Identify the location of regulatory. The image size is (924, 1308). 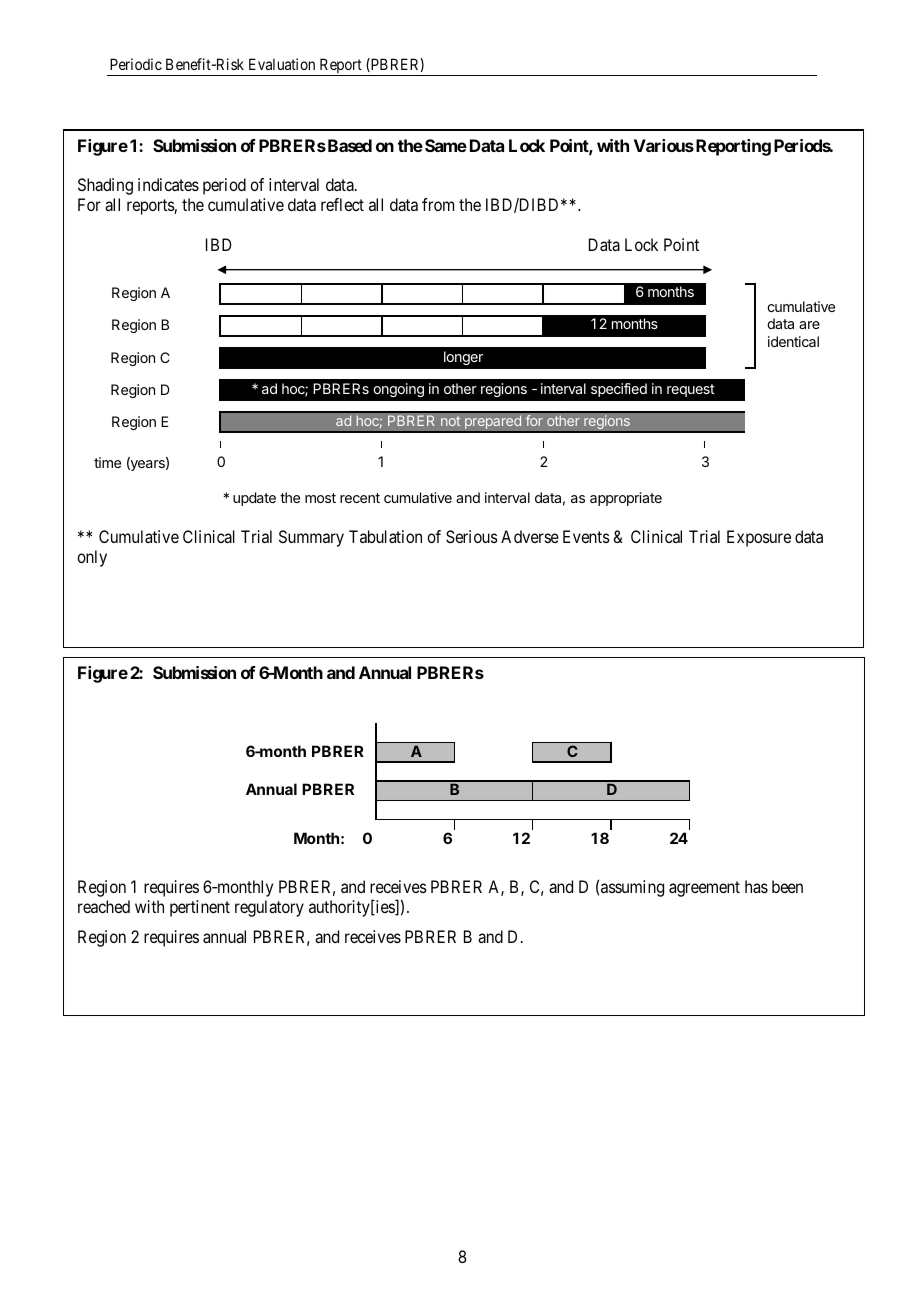
(269, 908).
